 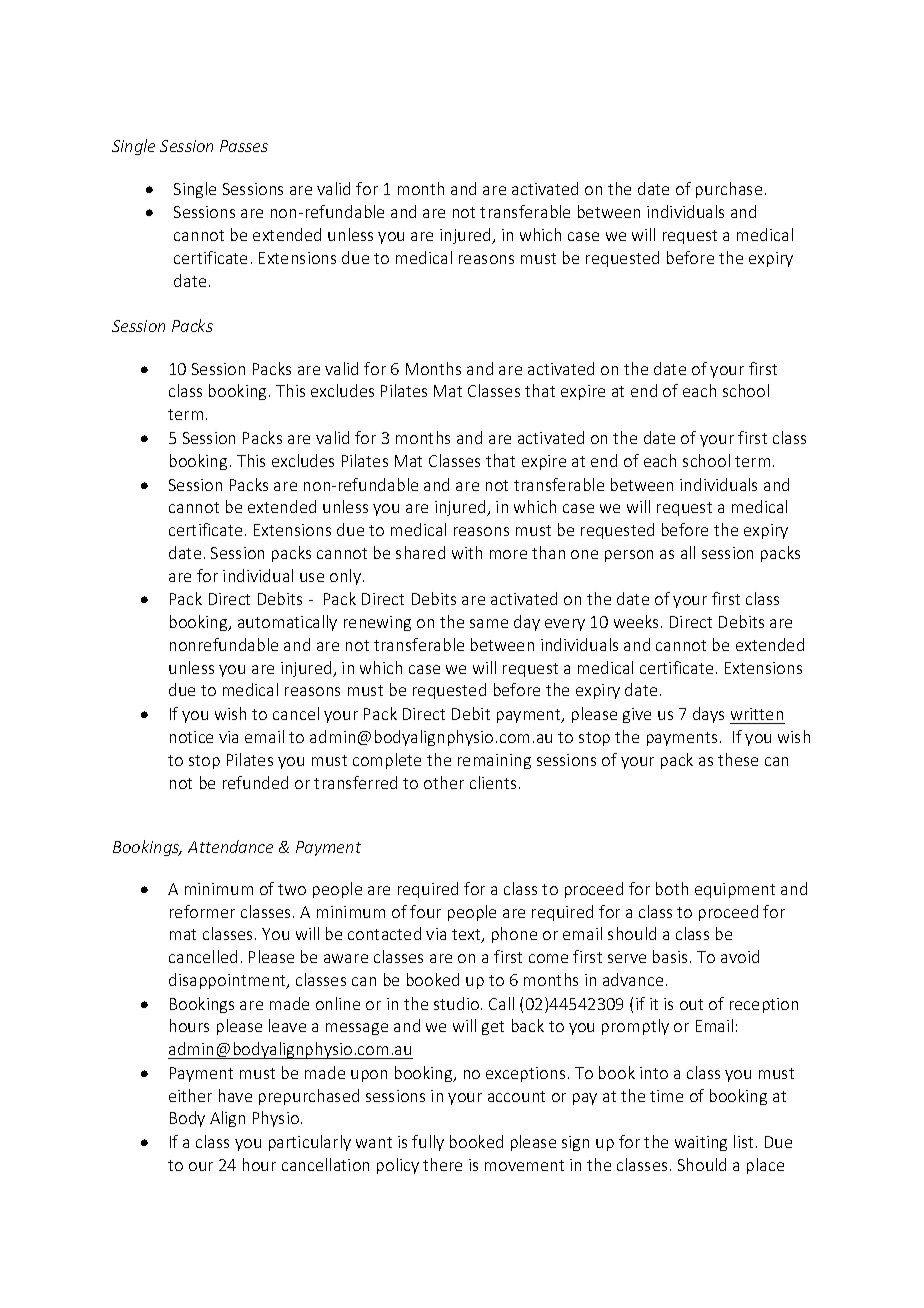 What do you see at coordinates (629, 556) in the image?
I see `person` at bounding box center [629, 556].
